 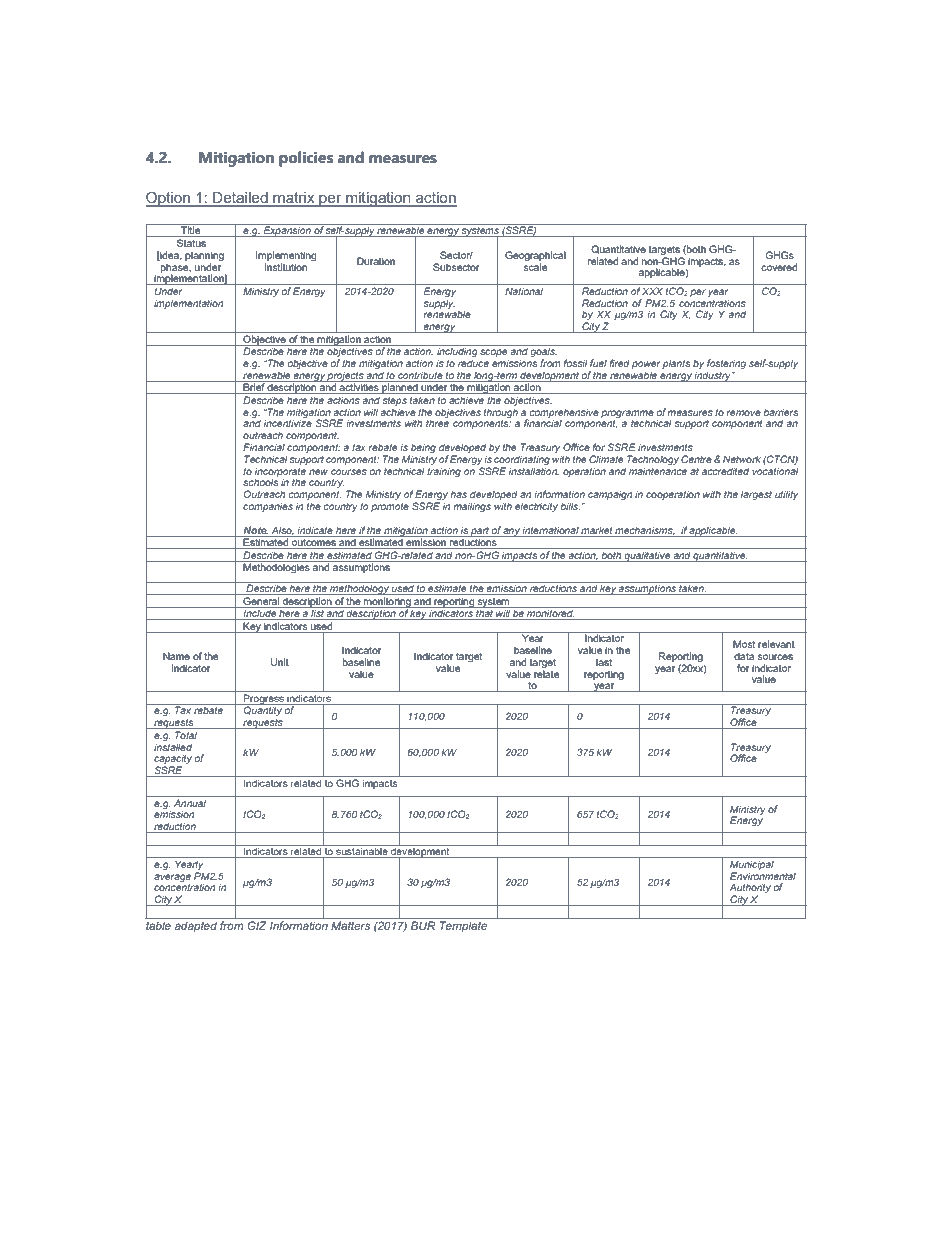 I want to click on adapted, so click(x=196, y=927).
